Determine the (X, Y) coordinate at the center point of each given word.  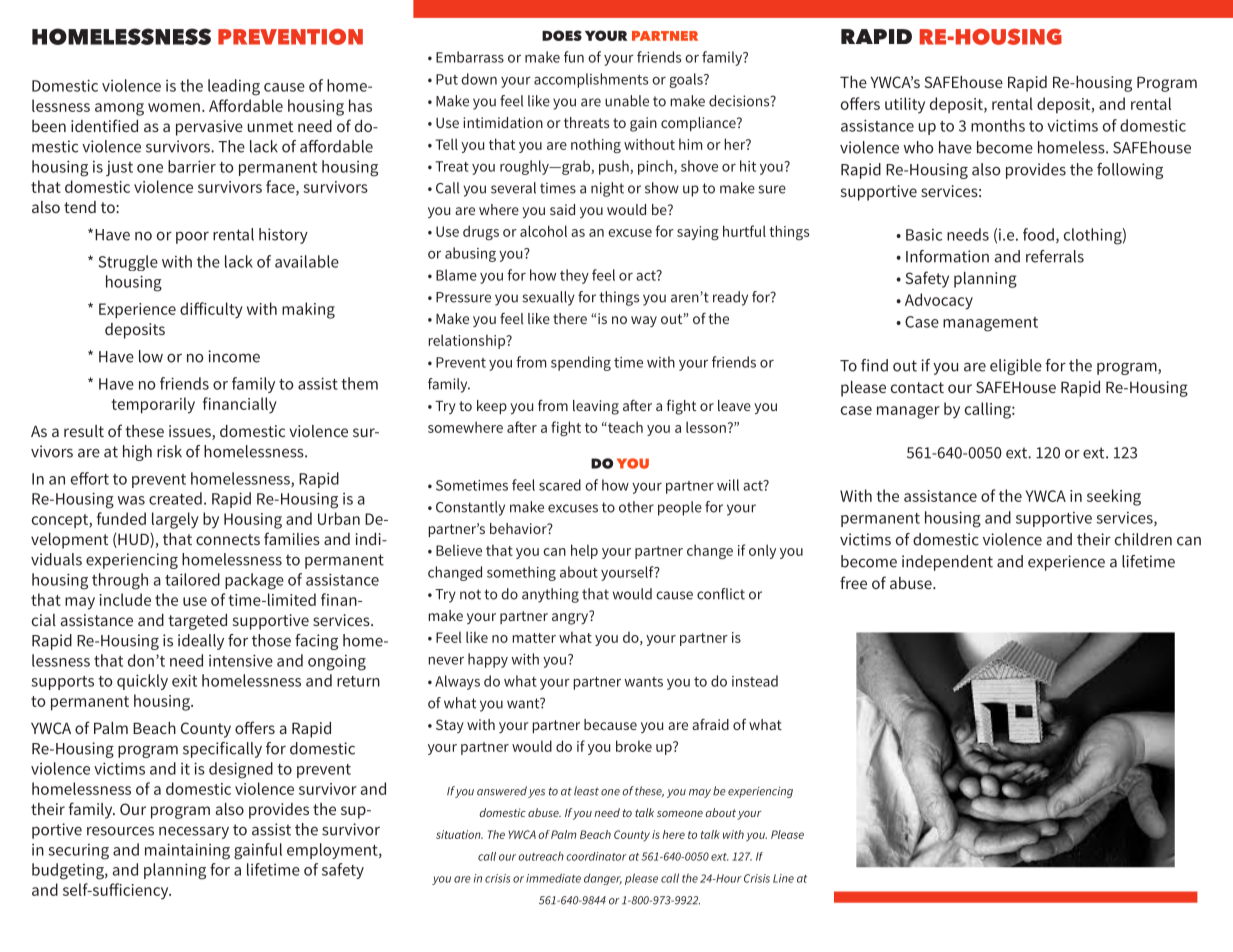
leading (234, 87)
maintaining (187, 851)
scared (560, 485)
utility (905, 105)
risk (169, 451)
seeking (1114, 497)
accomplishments (591, 80)
